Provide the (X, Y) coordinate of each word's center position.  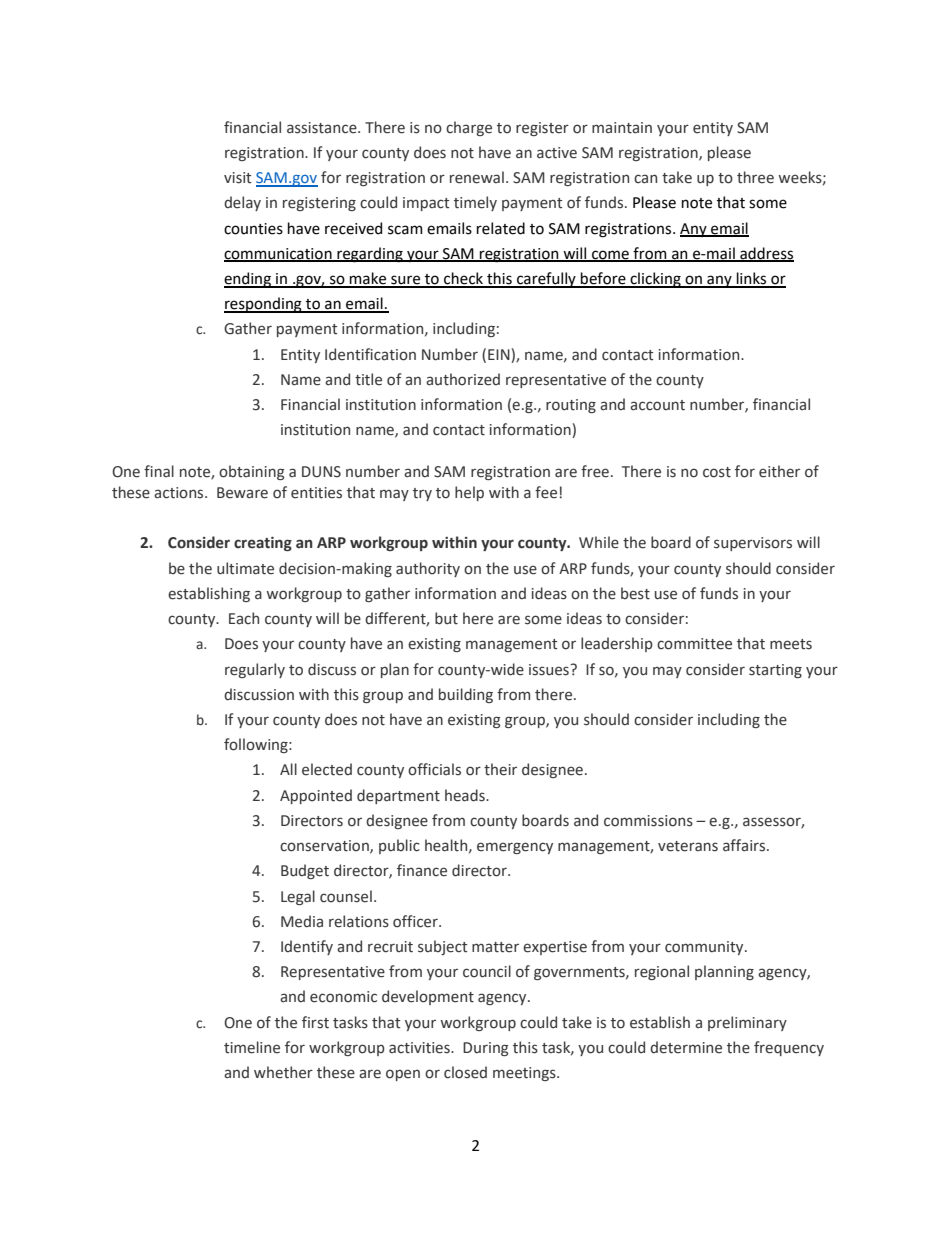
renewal (477, 177)
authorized (463, 379)
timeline (252, 1047)
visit (238, 178)
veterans (688, 846)
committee (694, 644)
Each (244, 618)
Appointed (316, 796)
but (446, 618)
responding (264, 305)
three (755, 177)
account (657, 405)
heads (466, 795)
